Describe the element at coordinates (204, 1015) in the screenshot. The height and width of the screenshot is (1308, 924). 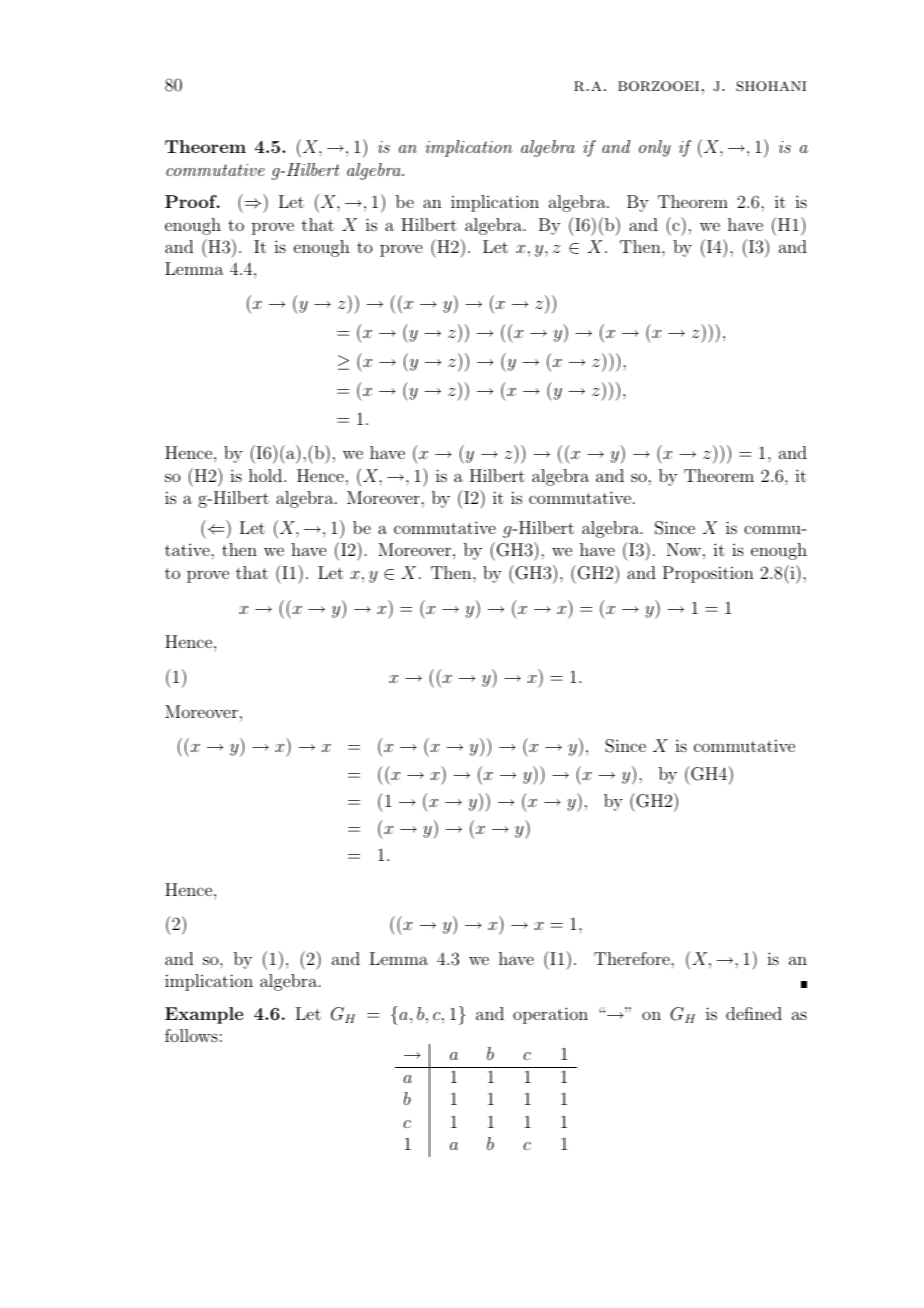
I see `Example` at that location.
